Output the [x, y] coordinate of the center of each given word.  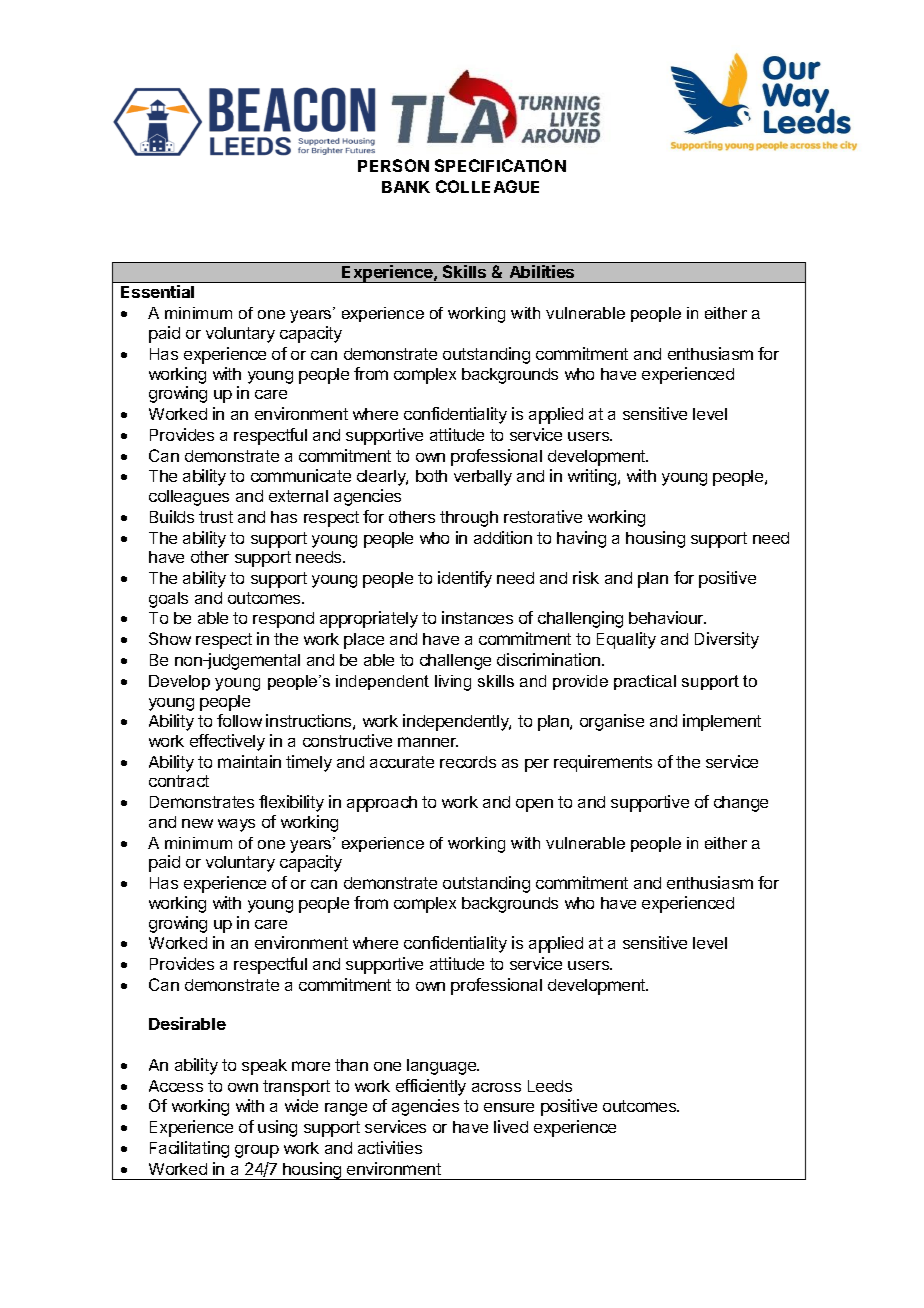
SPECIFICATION [500, 165]
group [257, 1151]
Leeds [550, 1086]
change [741, 804]
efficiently [431, 1087]
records [468, 762]
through [469, 519]
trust [216, 517]
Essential [157, 291]
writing [593, 477]
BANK [406, 187]
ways [236, 825]
